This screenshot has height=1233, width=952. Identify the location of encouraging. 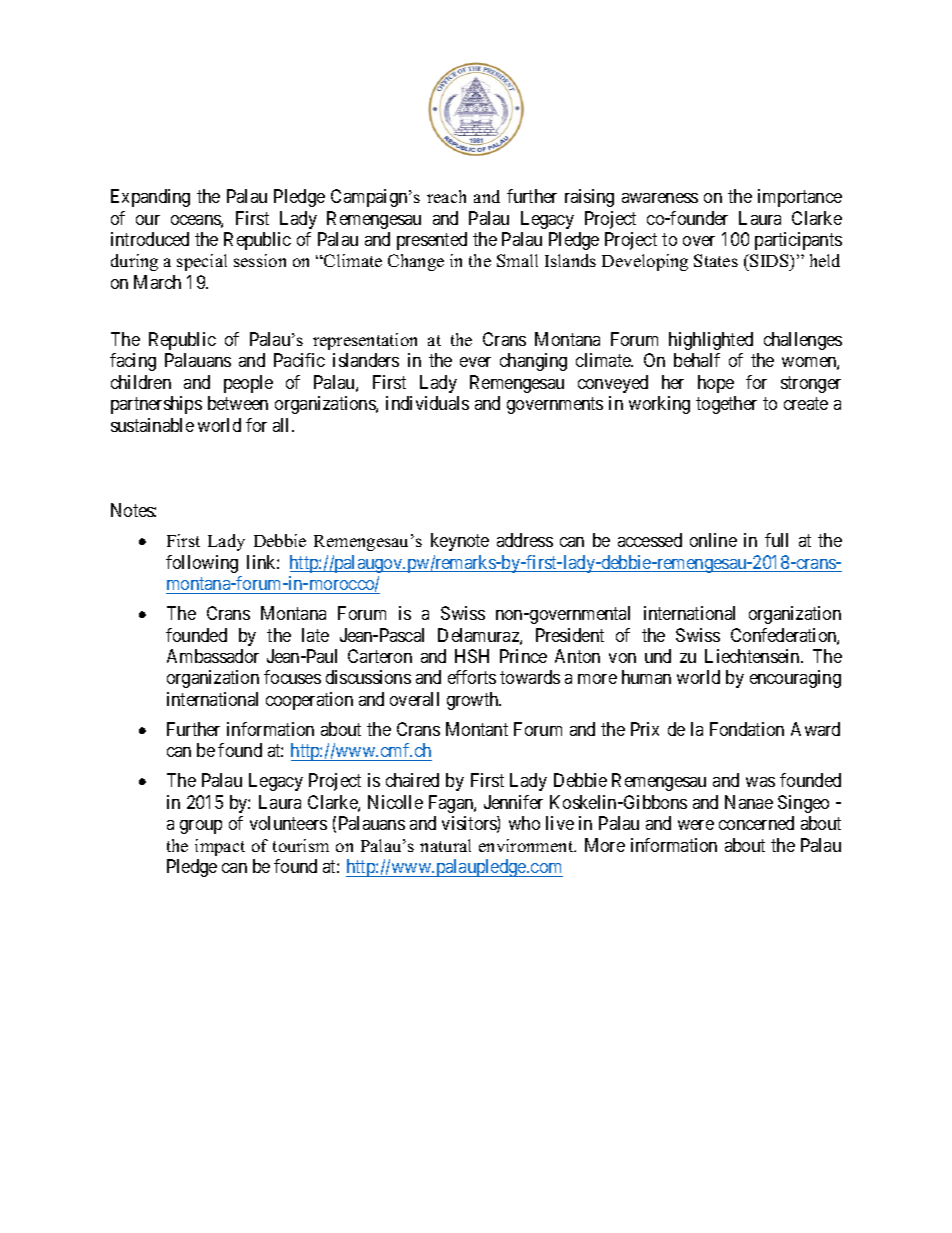
(795, 679).
